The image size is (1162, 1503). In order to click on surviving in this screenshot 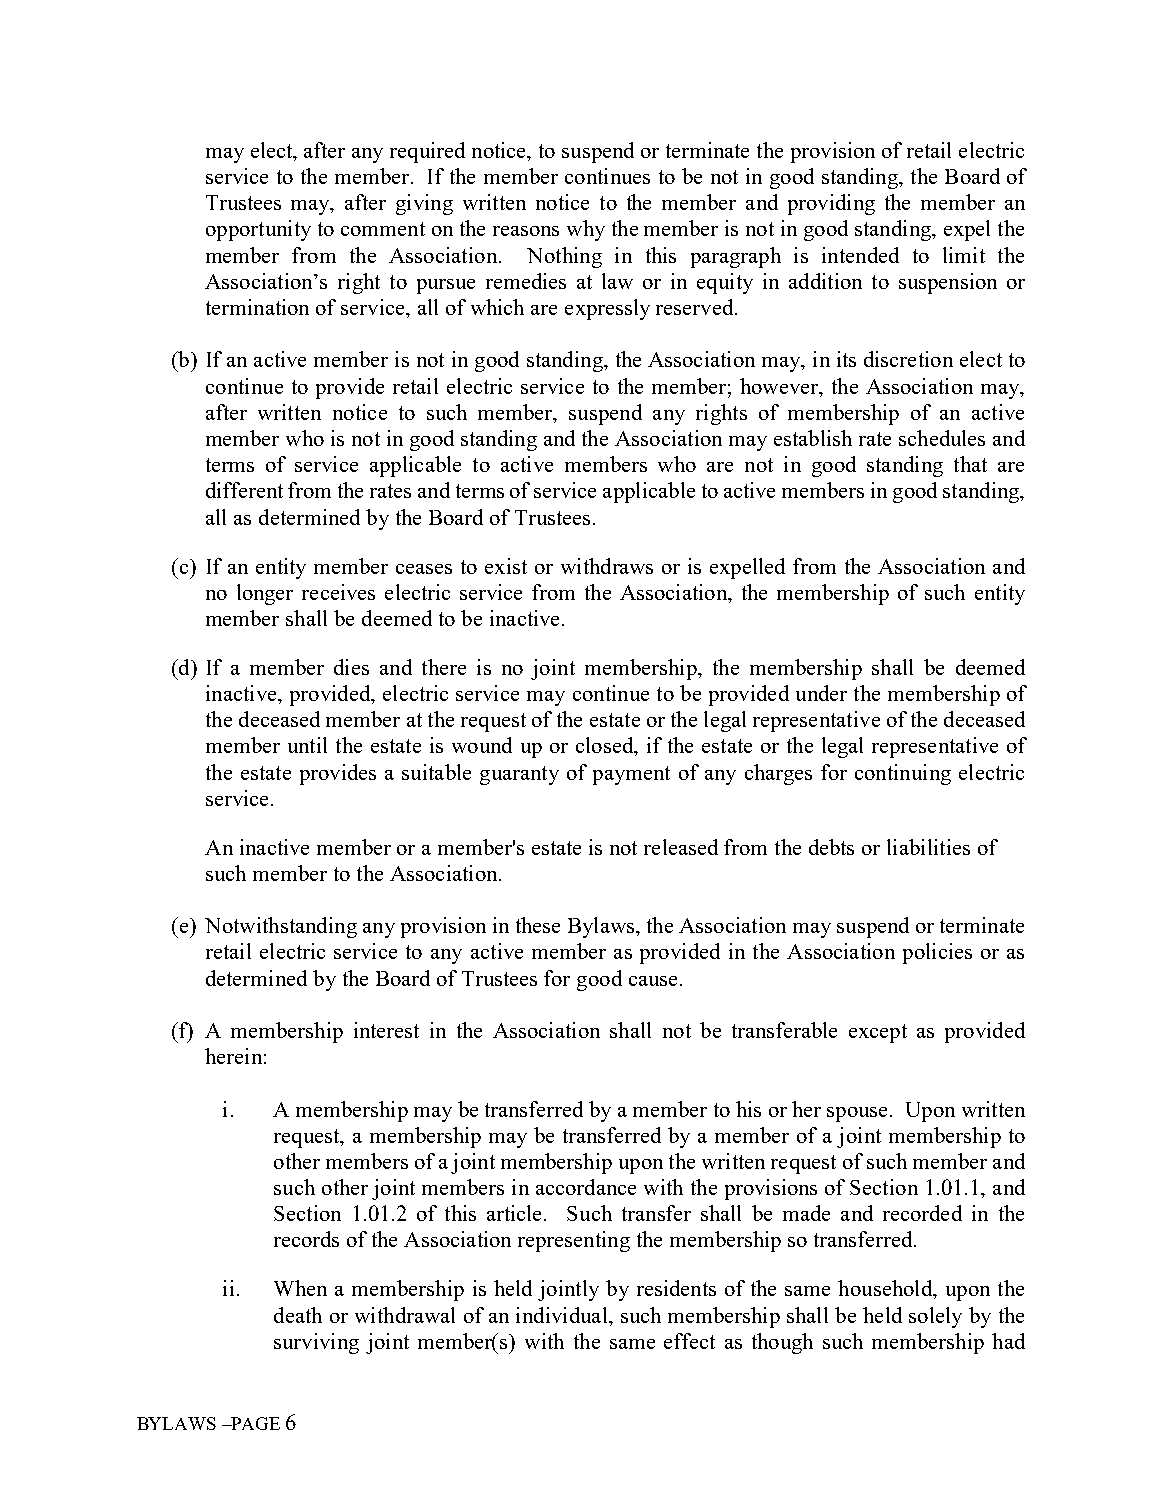, I will do `click(316, 1343)`.
